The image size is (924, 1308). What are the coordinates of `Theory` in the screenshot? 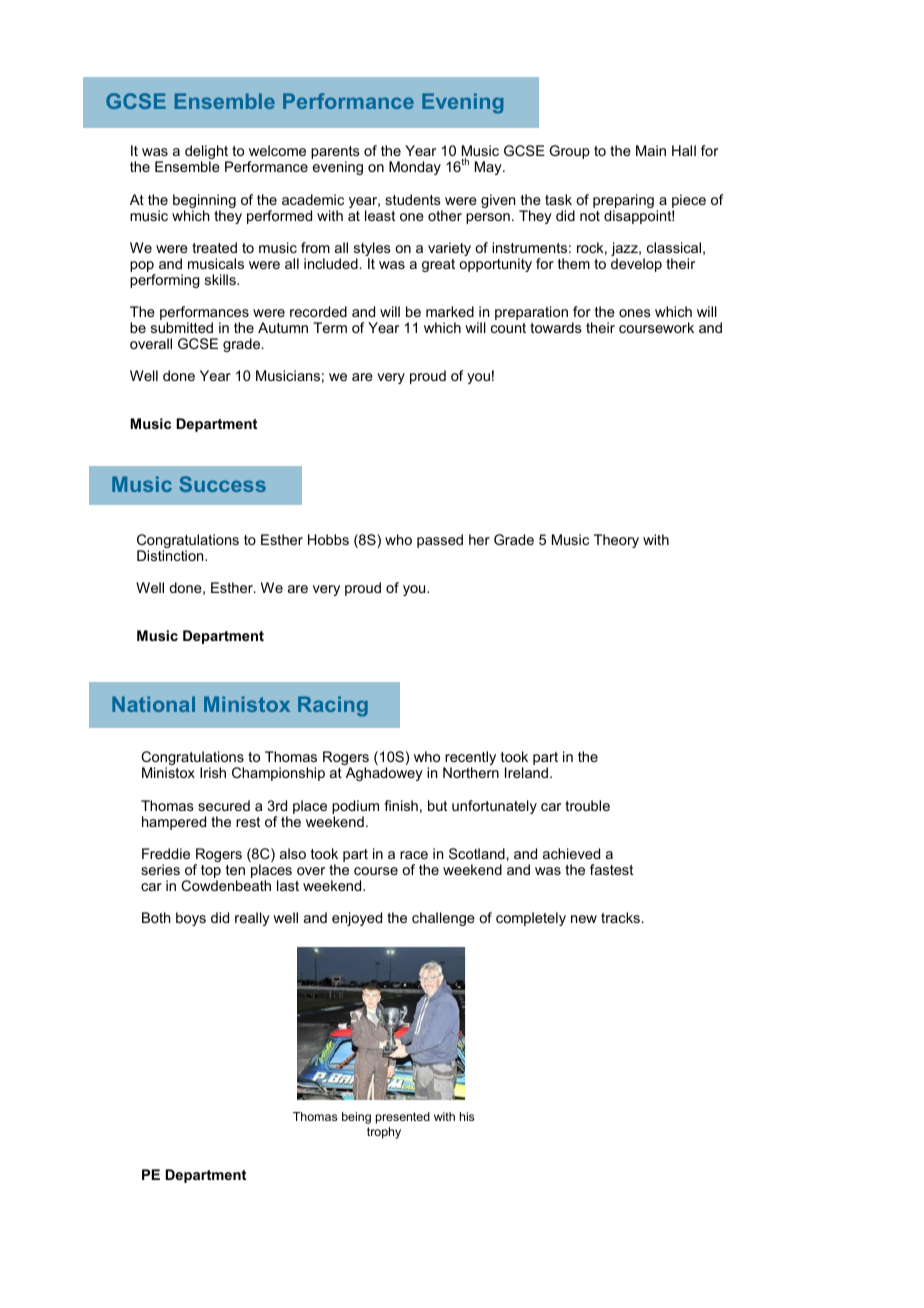 It's located at (616, 541).
